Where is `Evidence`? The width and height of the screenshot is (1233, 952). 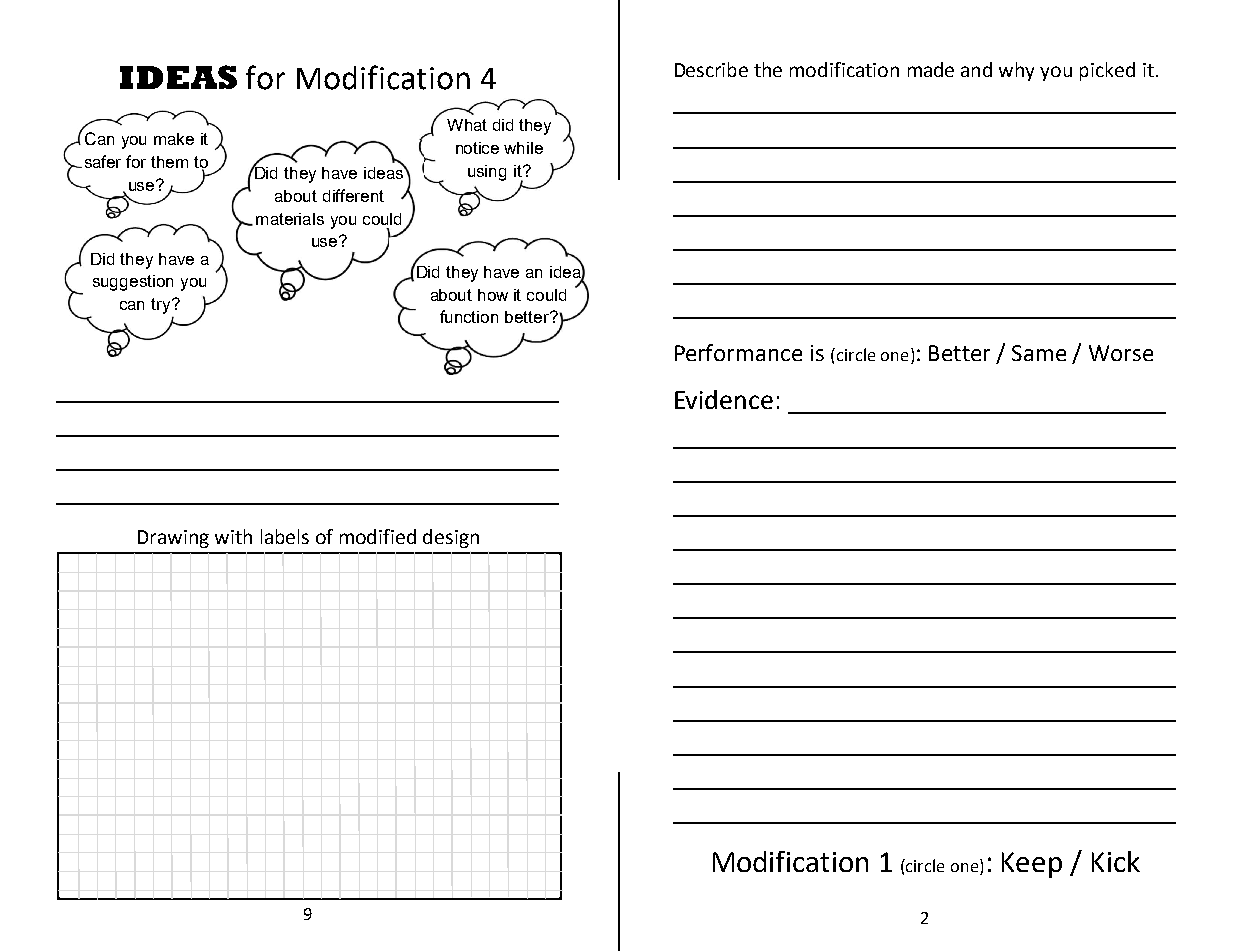 Evidence is located at coordinates (724, 399).
